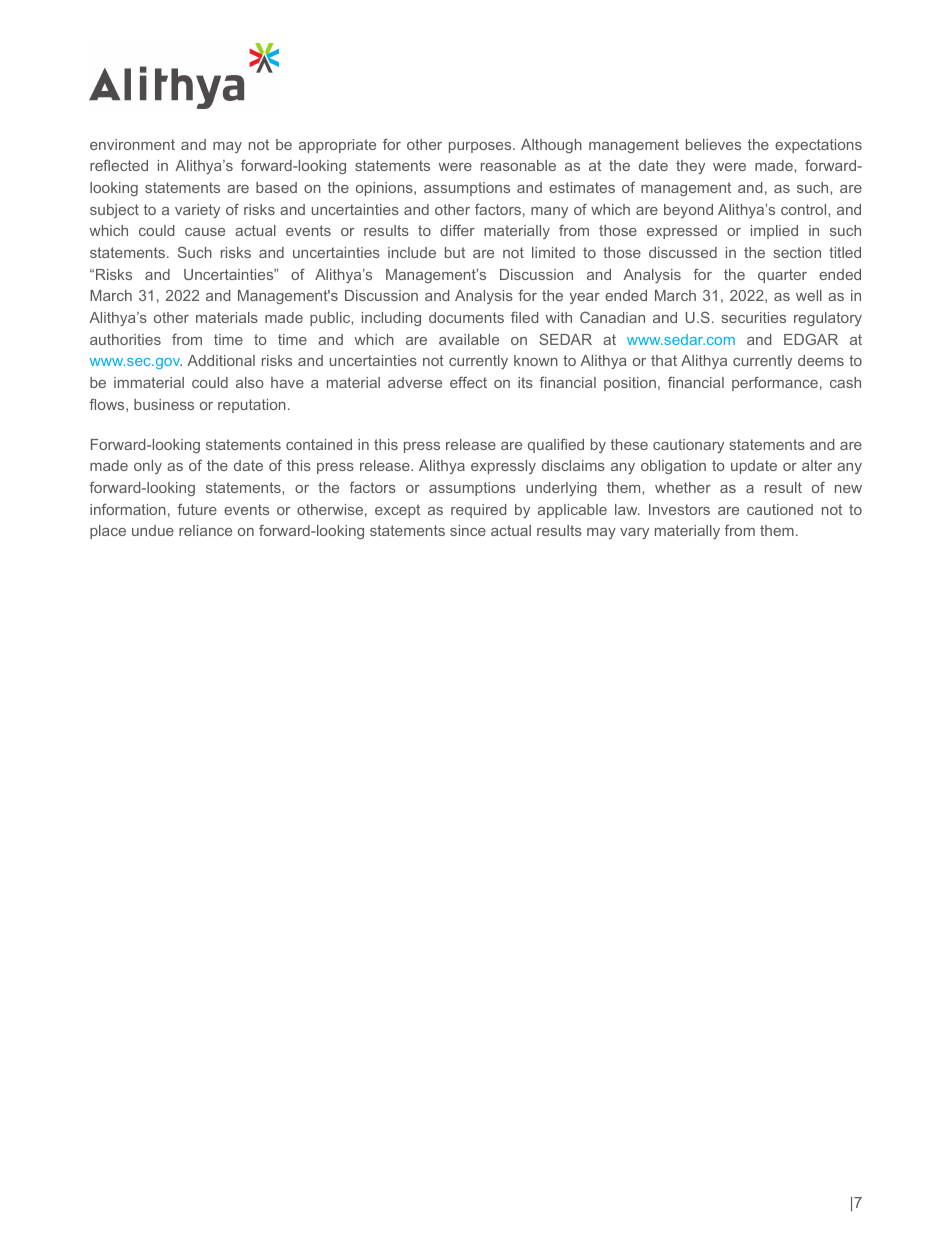  I want to click on since, so click(468, 530).
